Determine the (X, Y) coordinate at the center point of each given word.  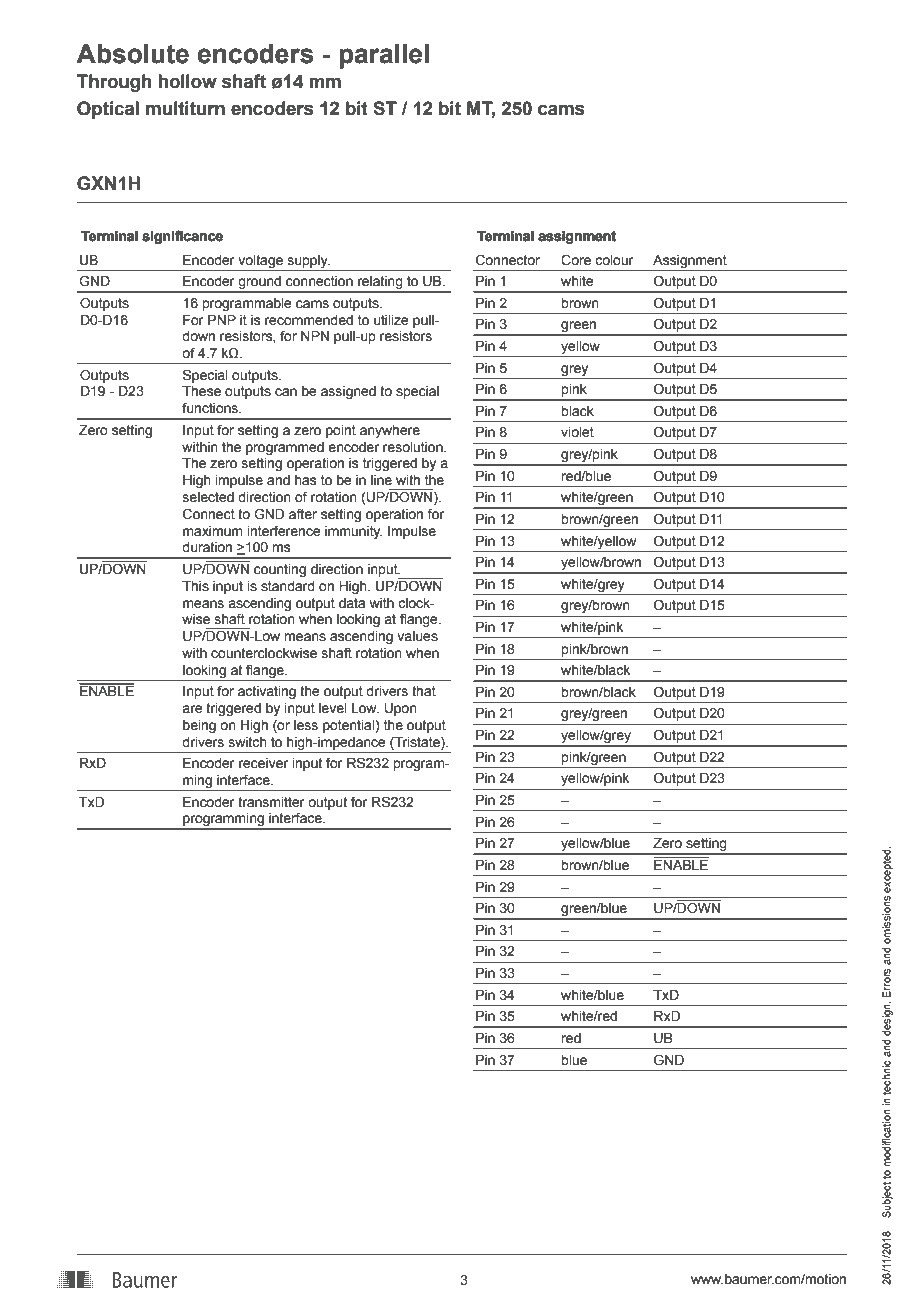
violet (577, 432)
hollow (188, 81)
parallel (384, 56)
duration (207, 547)
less (306, 725)
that (424, 691)
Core (576, 260)
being (199, 726)
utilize (391, 320)
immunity (353, 532)
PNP (222, 320)
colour (614, 260)
